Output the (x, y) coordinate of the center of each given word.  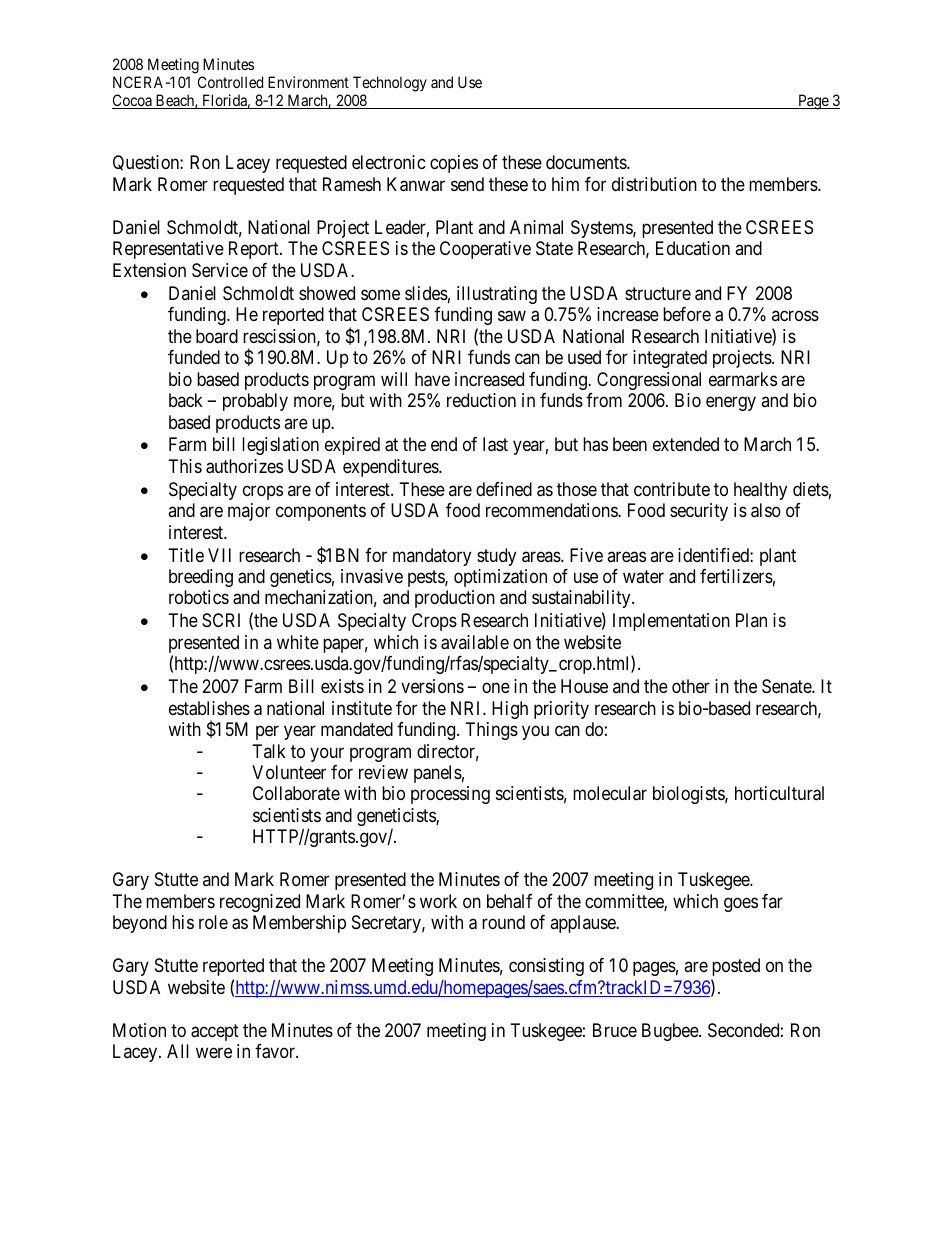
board (217, 336)
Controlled (230, 82)
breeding (201, 578)
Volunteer (289, 772)
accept (215, 1032)
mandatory (432, 557)
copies (454, 164)
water (643, 576)
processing (450, 795)
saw (512, 316)
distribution (654, 184)
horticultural (779, 793)
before (687, 314)
